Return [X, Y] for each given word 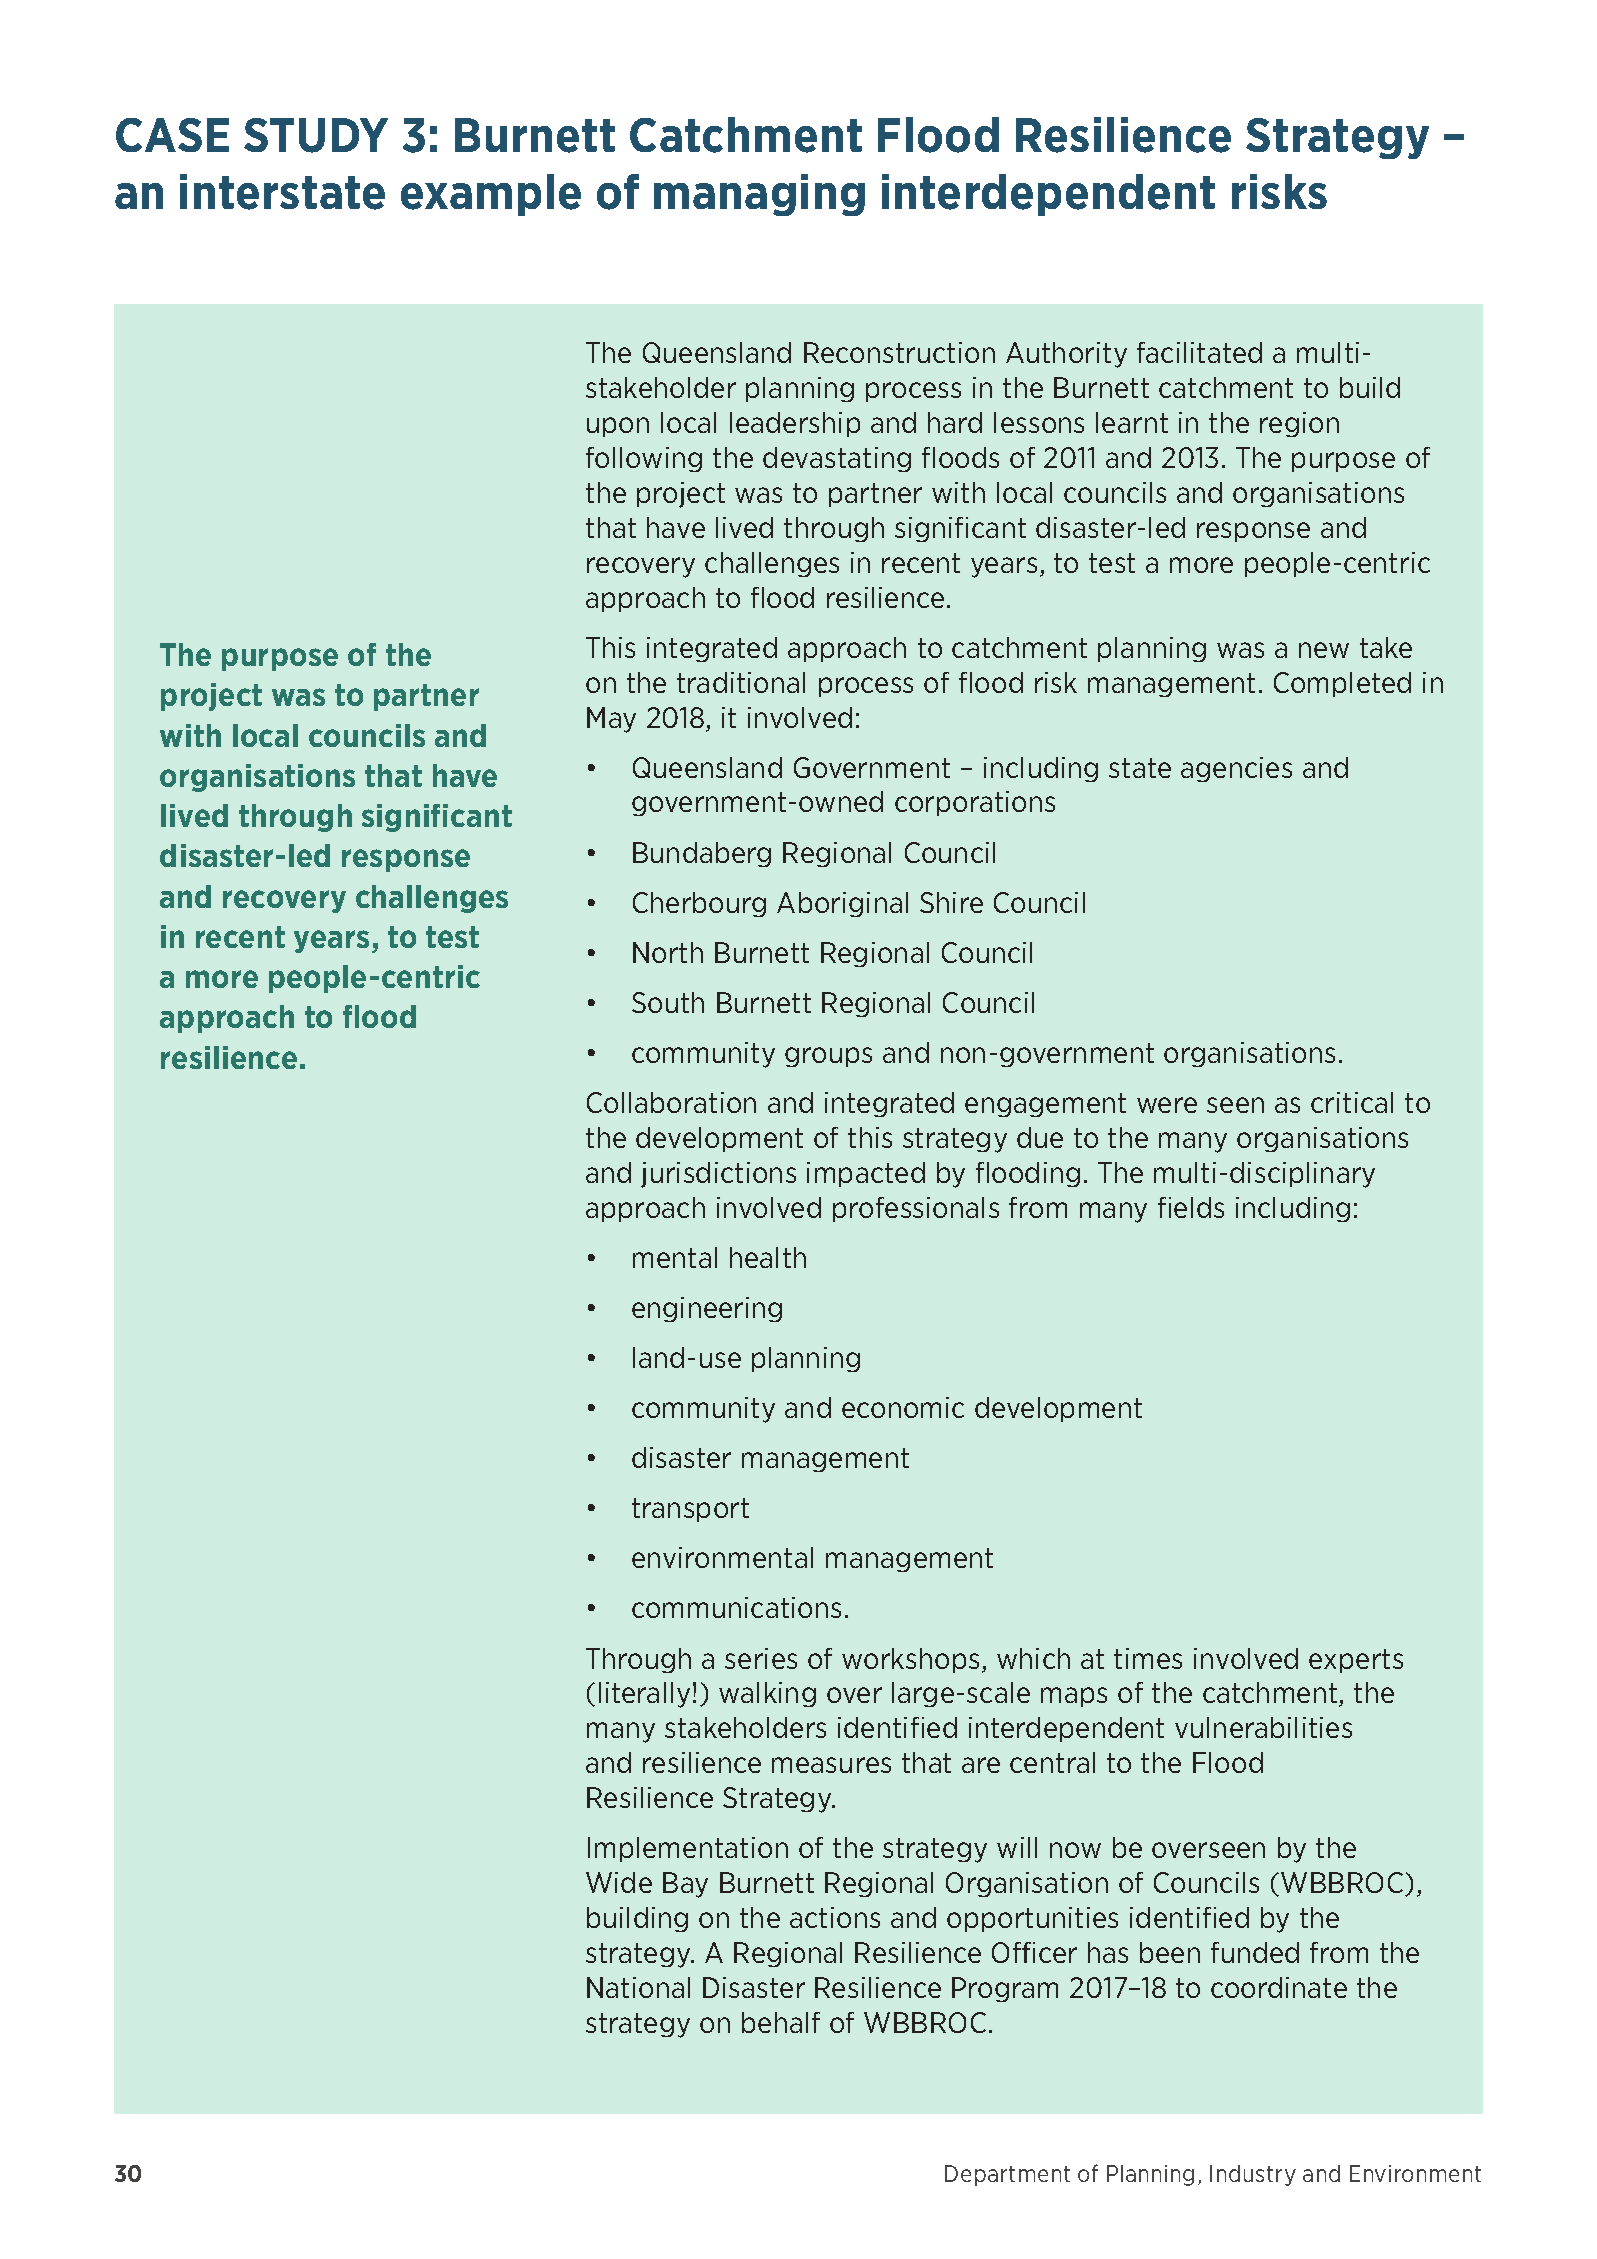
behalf [781, 2022]
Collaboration [671, 1102]
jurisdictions [718, 1175]
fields [1191, 1207]
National [638, 1987]
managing [759, 195]
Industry [1253, 2175]
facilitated [1199, 352]
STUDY [316, 135]
